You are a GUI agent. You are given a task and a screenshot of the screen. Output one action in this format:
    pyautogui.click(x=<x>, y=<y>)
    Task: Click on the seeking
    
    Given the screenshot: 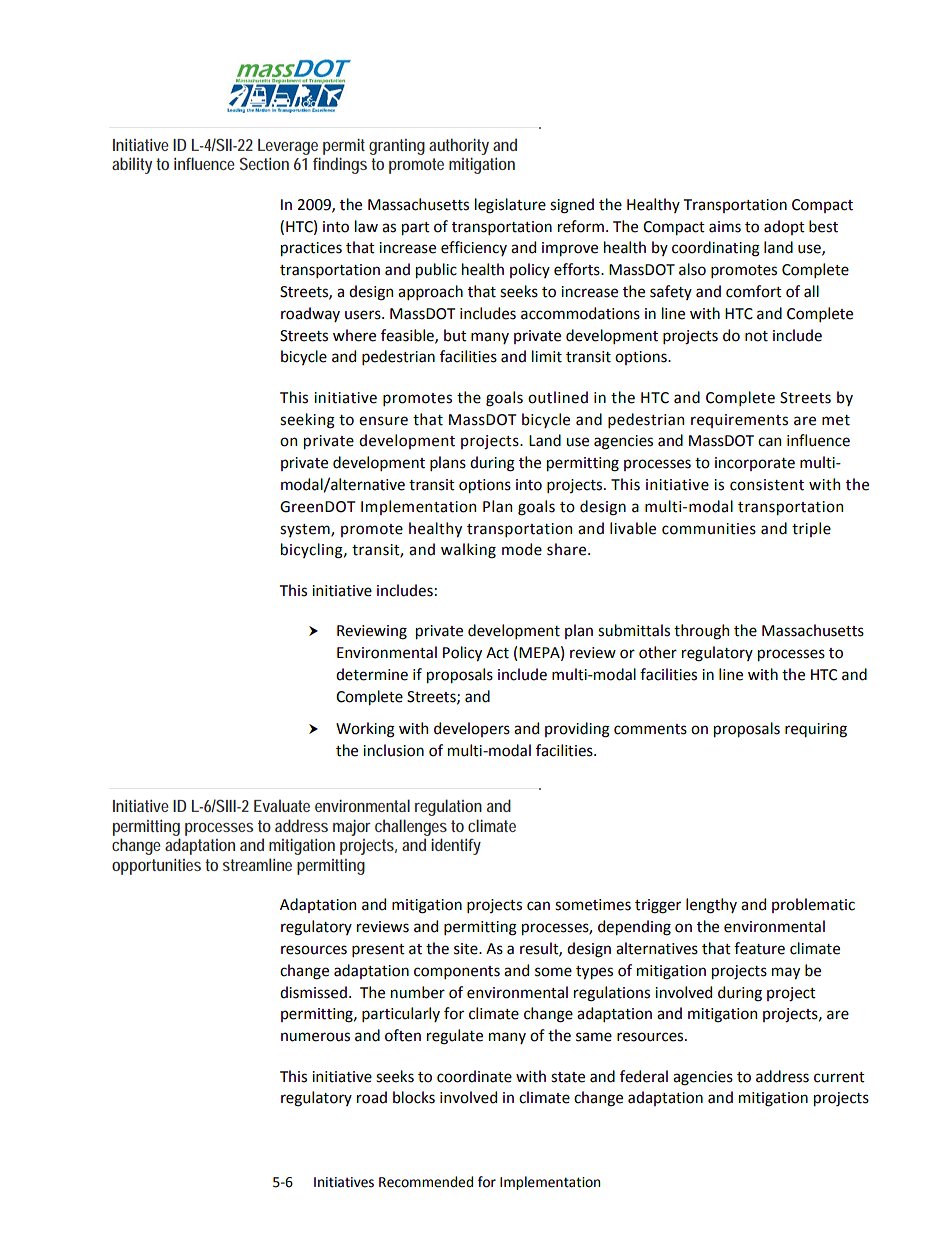 What is the action you would take?
    pyautogui.click(x=307, y=421)
